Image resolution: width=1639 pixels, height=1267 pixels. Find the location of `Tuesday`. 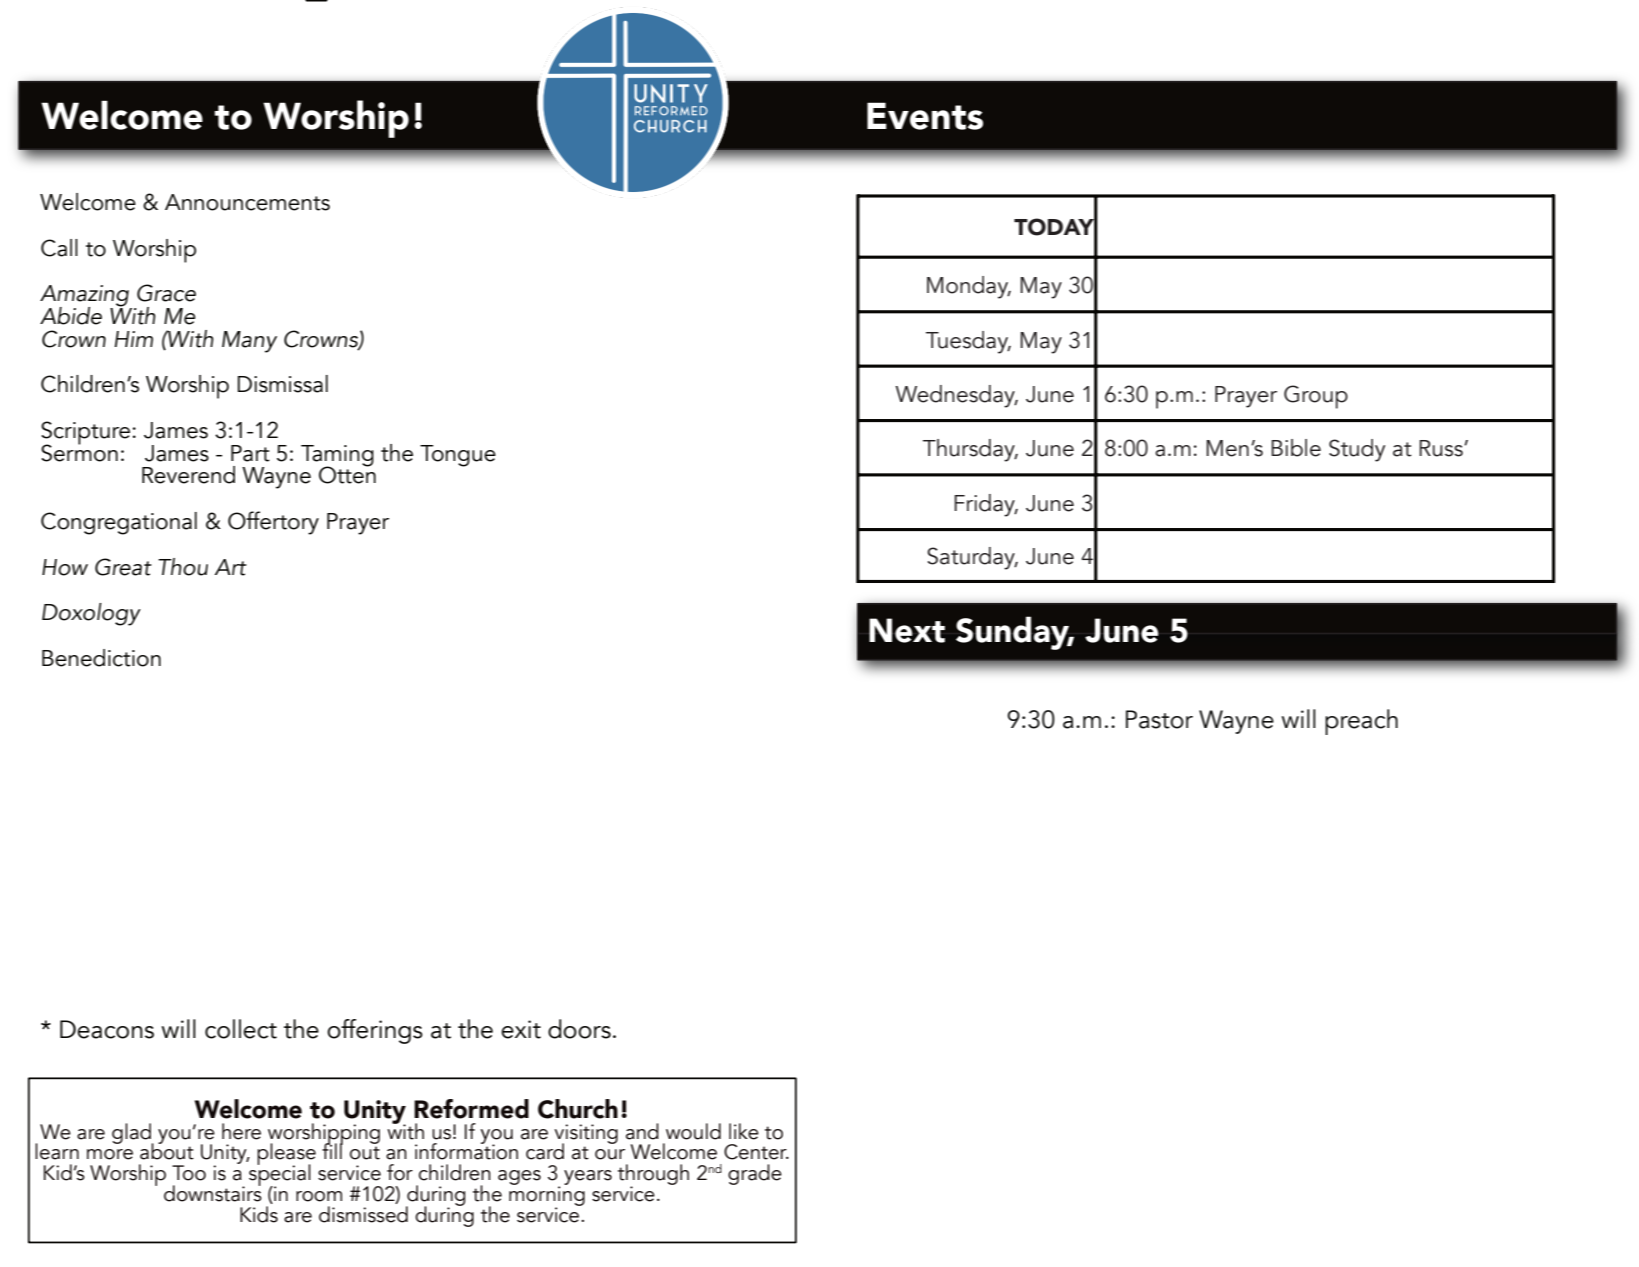

Tuesday is located at coordinates (968, 342).
